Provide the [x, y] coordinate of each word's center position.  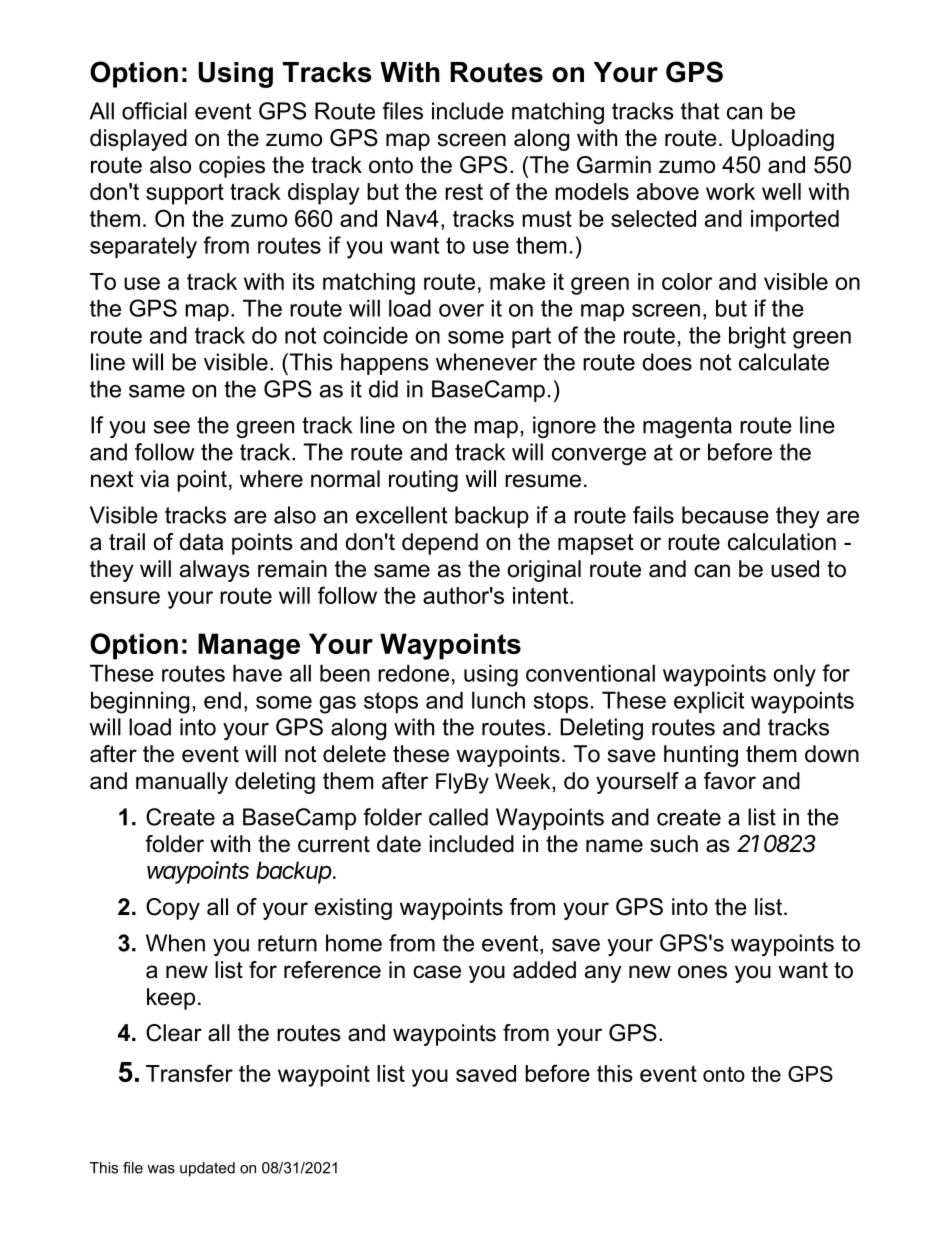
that [700, 111]
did [383, 389]
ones [702, 972]
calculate [784, 362]
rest [464, 191]
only [794, 675]
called [458, 817]
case [437, 972]
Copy [173, 909]
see [172, 427]
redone [413, 673]
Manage [249, 646]
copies [232, 167]
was [161, 1169]
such [674, 844]
